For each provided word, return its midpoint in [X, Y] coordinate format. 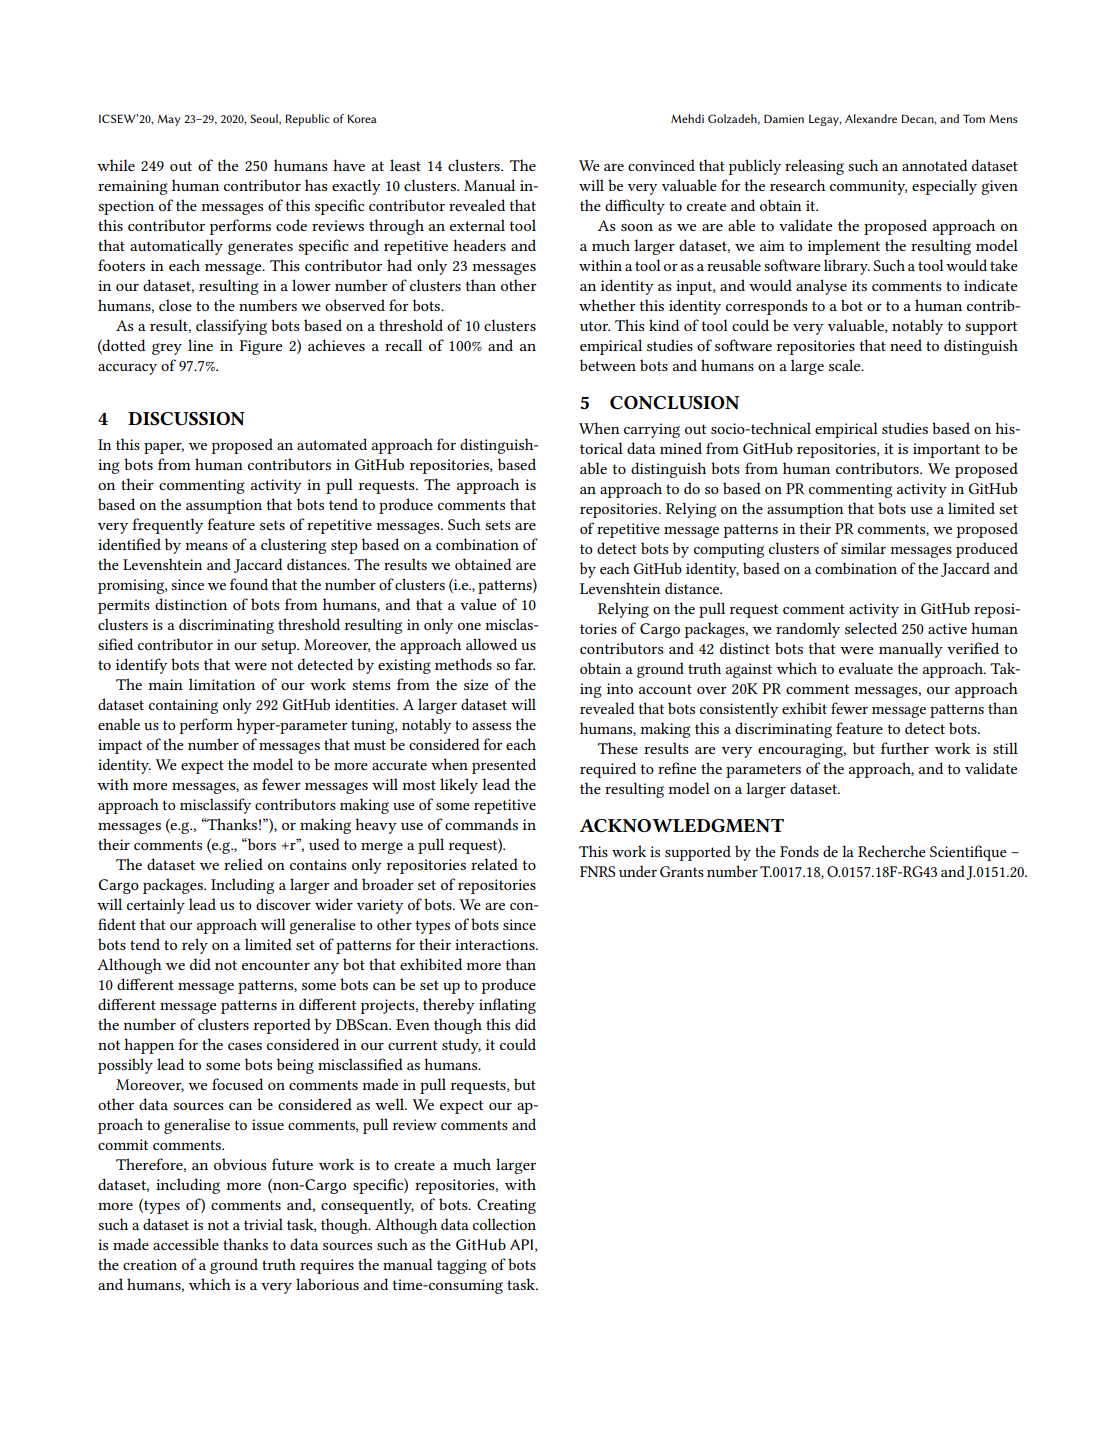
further [905, 748]
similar [863, 548]
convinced [661, 165]
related [494, 864]
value [478, 604]
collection [504, 1224]
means [207, 546]
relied [243, 864]
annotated [935, 165]
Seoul [265, 119]
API [521, 1244]
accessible [186, 1244]
